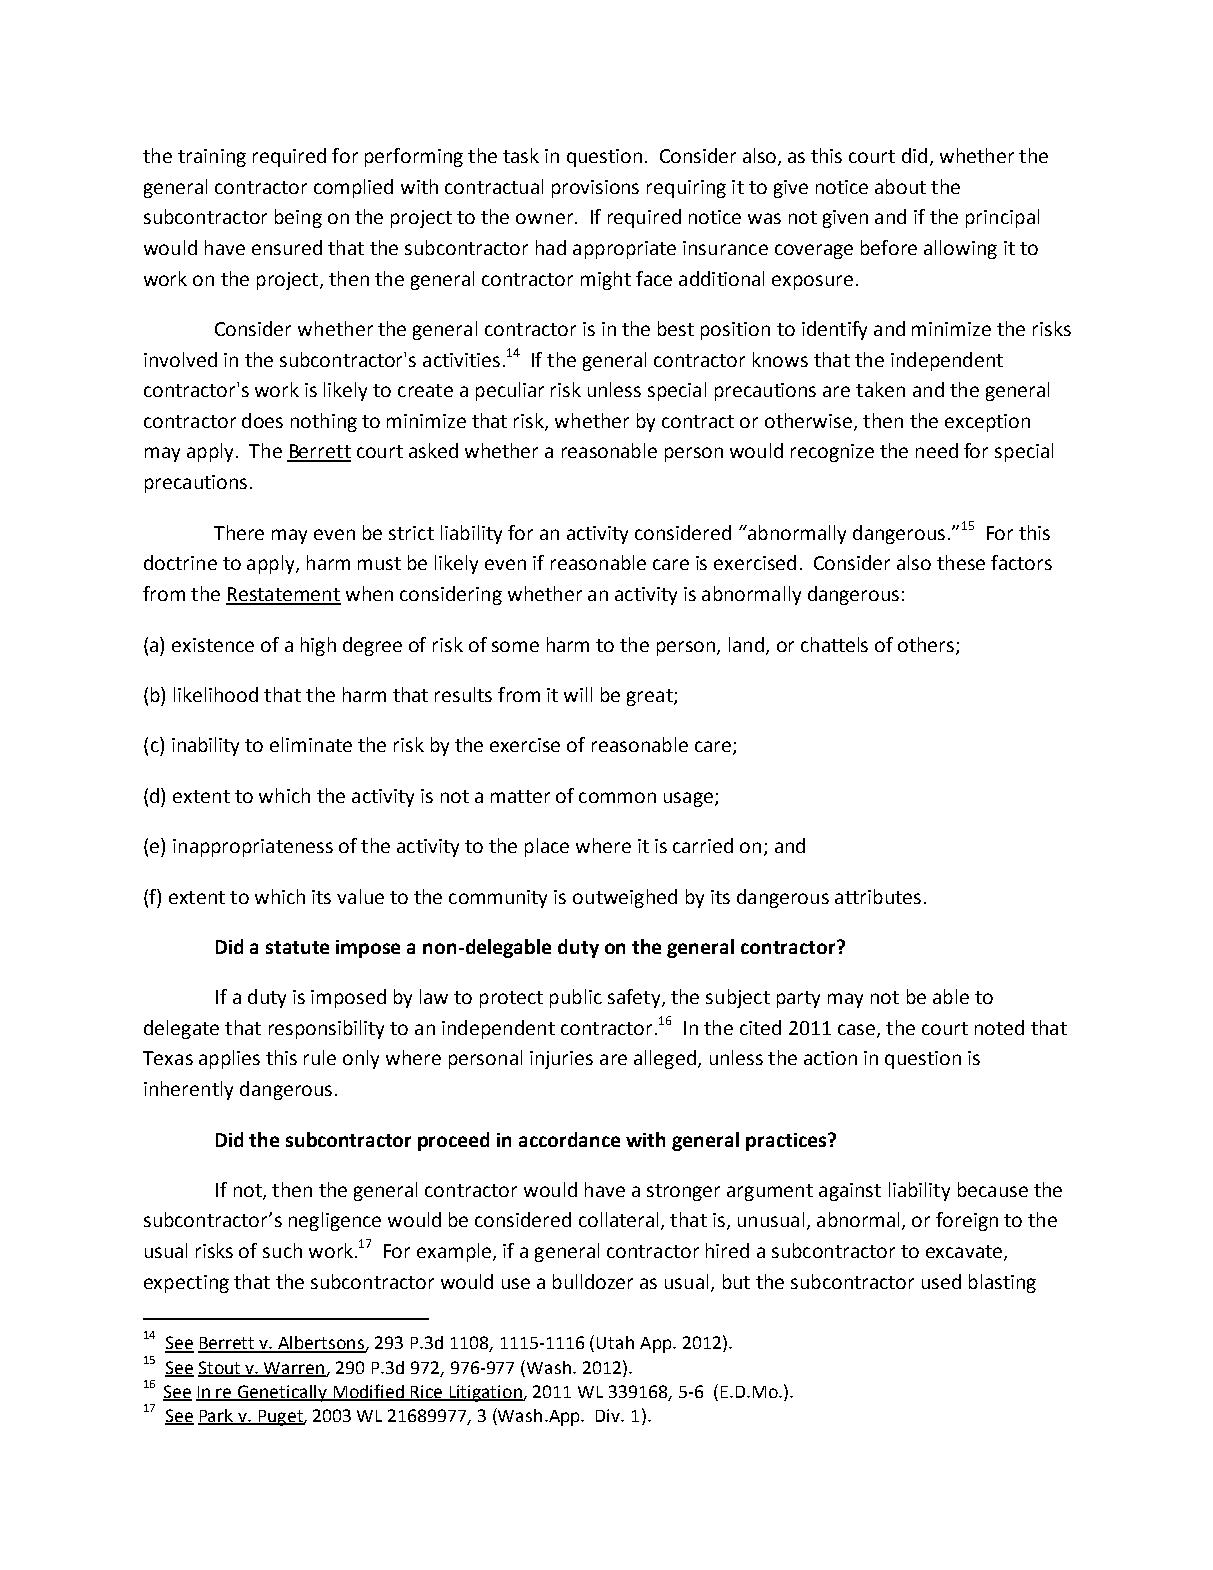  I want to click on case, so click(858, 1030).
